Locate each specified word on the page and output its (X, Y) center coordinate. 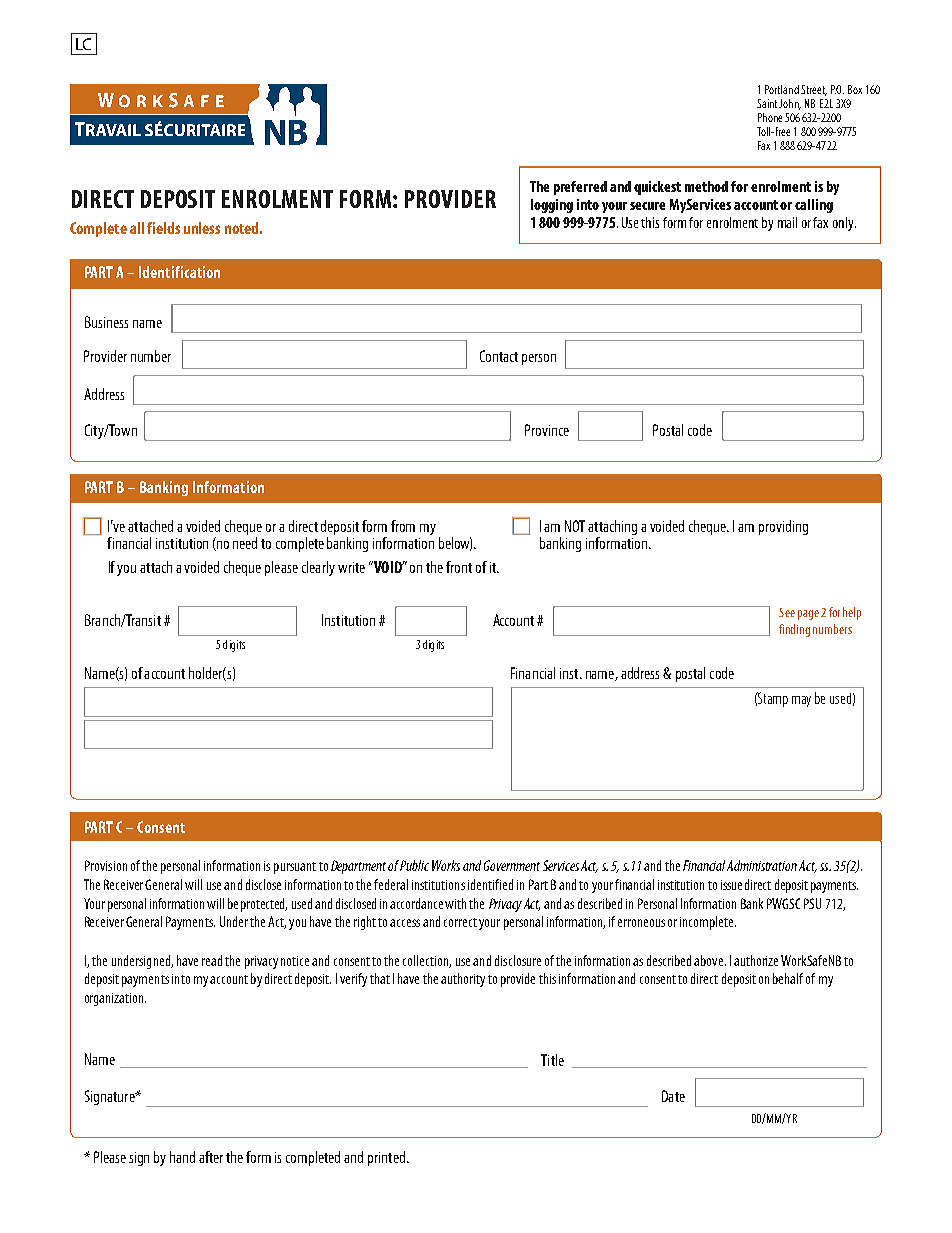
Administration (762, 865)
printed (386, 1158)
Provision (106, 865)
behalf (788, 978)
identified (490, 884)
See (787, 612)
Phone (770, 117)
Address (104, 394)
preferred (580, 188)
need (245, 541)
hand (182, 1157)
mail (787, 222)
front (459, 567)
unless (202, 228)
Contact (499, 356)
